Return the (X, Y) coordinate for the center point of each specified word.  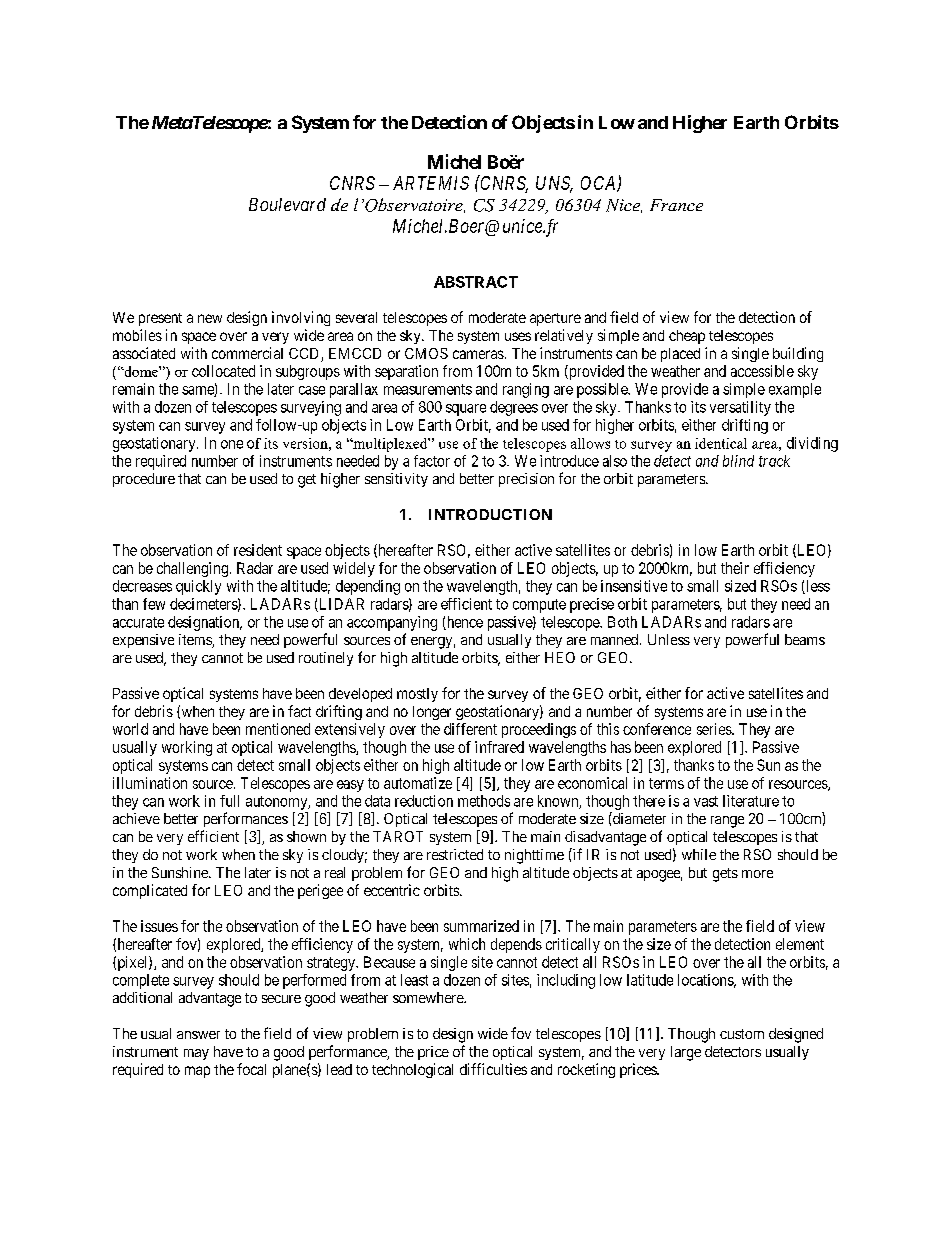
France (676, 205)
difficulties (493, 1069)
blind (738, 461)
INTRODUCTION (490, 514)
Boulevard (287, 204)
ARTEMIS (431, 183)
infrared (499, 747)
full (229, 801)
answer (198, 1035)
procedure (144, 480)
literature (751, 801)
